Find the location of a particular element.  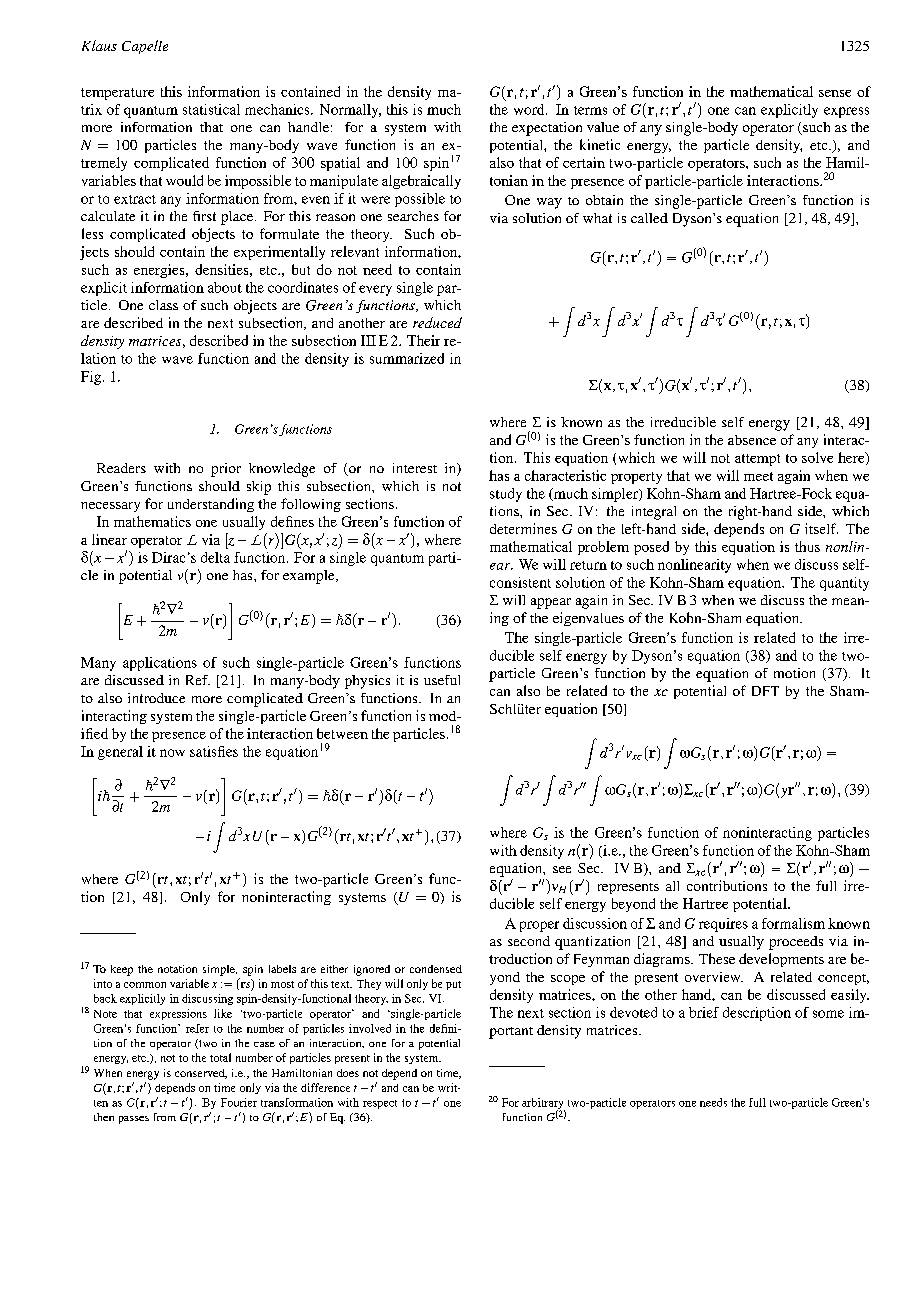

sense is located at coordinates (835, 93).
